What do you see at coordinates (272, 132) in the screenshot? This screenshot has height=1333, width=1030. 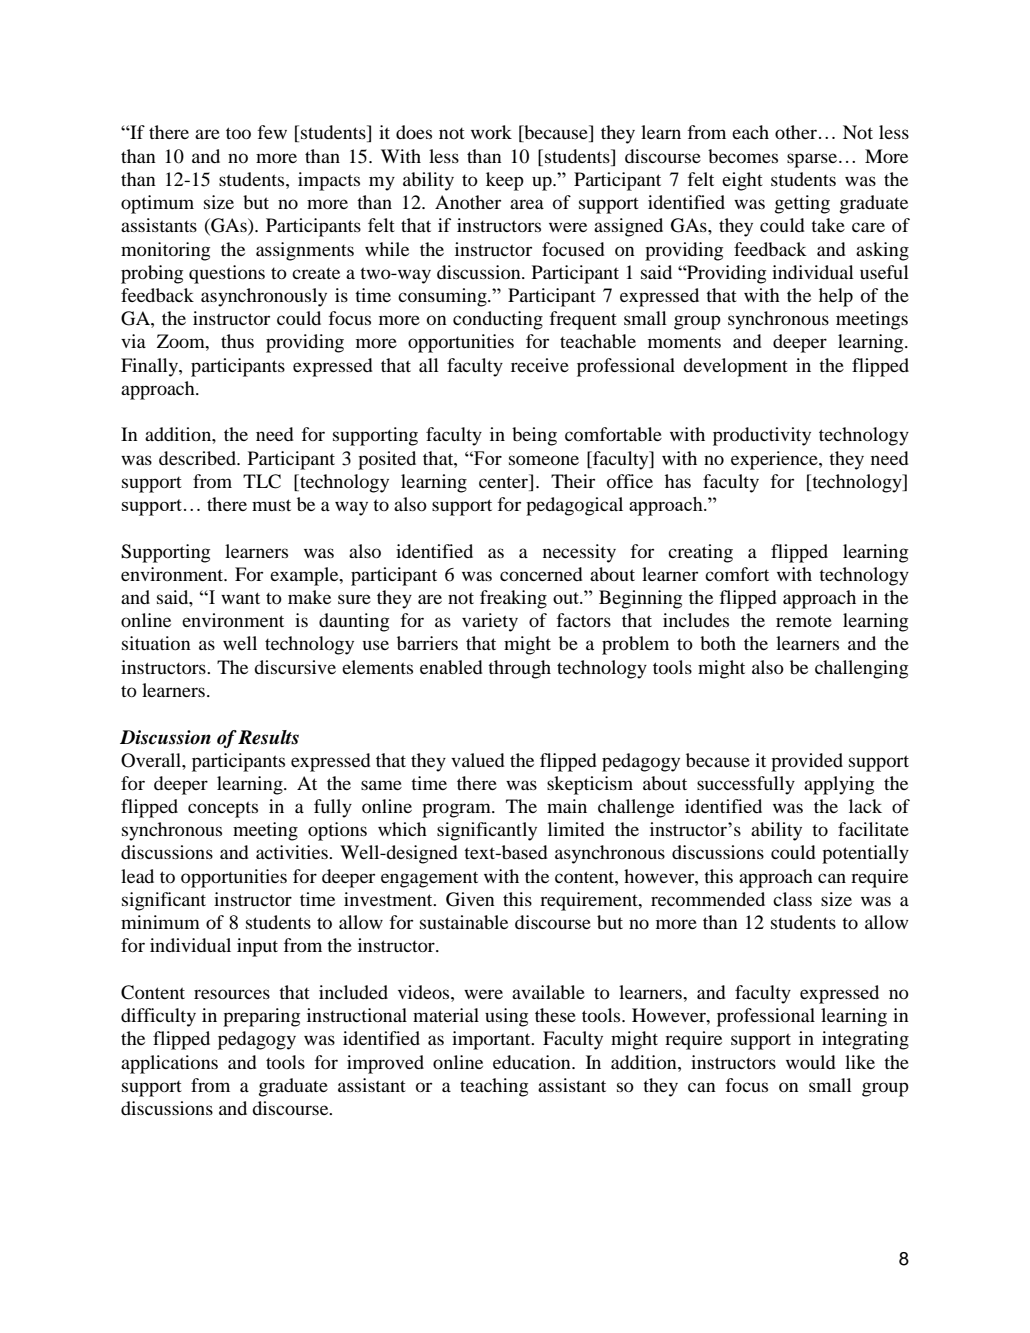 I see `few` at bounding box center [272, 132].
